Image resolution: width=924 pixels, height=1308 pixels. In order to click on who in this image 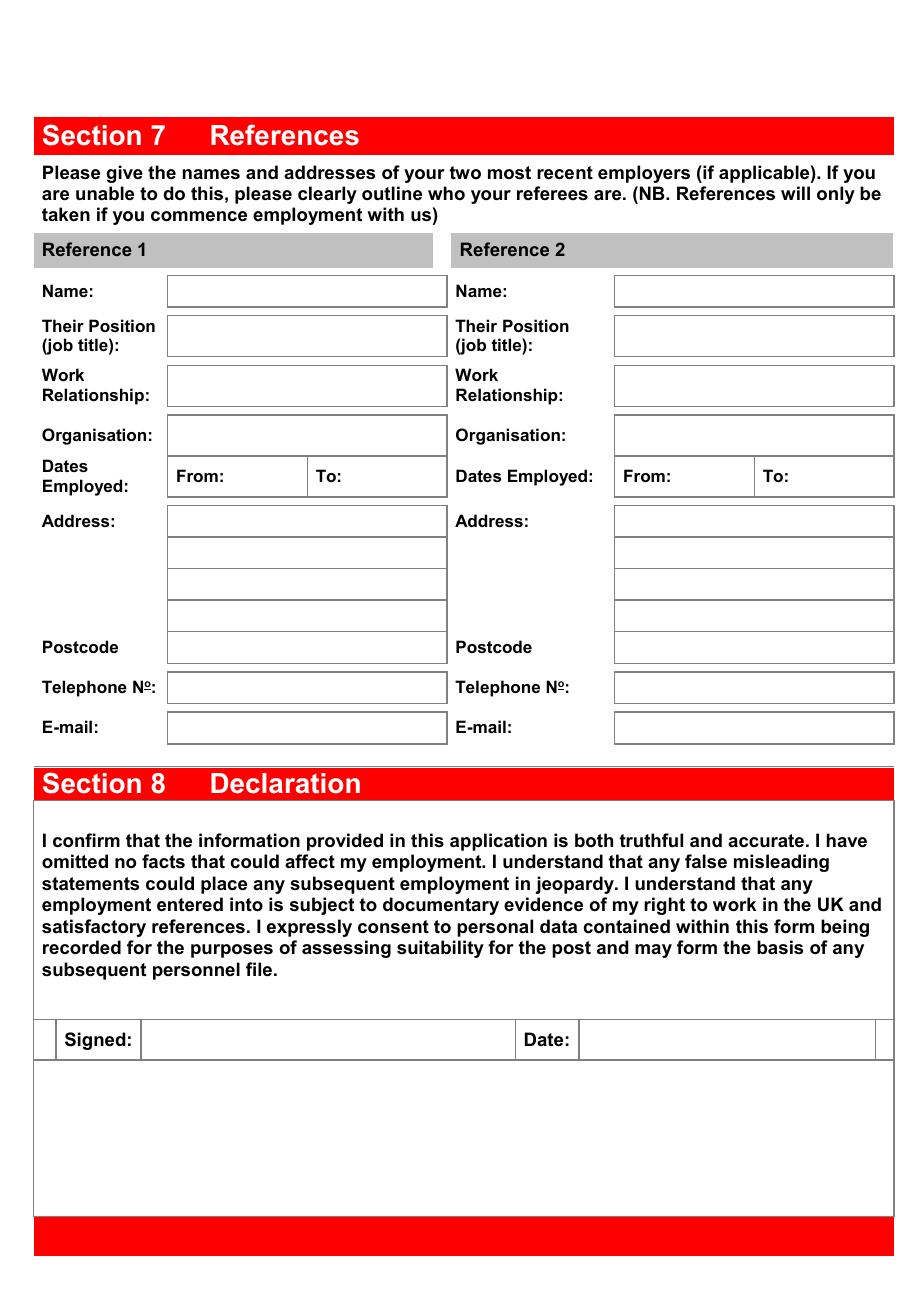, I will do `click(446, 193)`.
